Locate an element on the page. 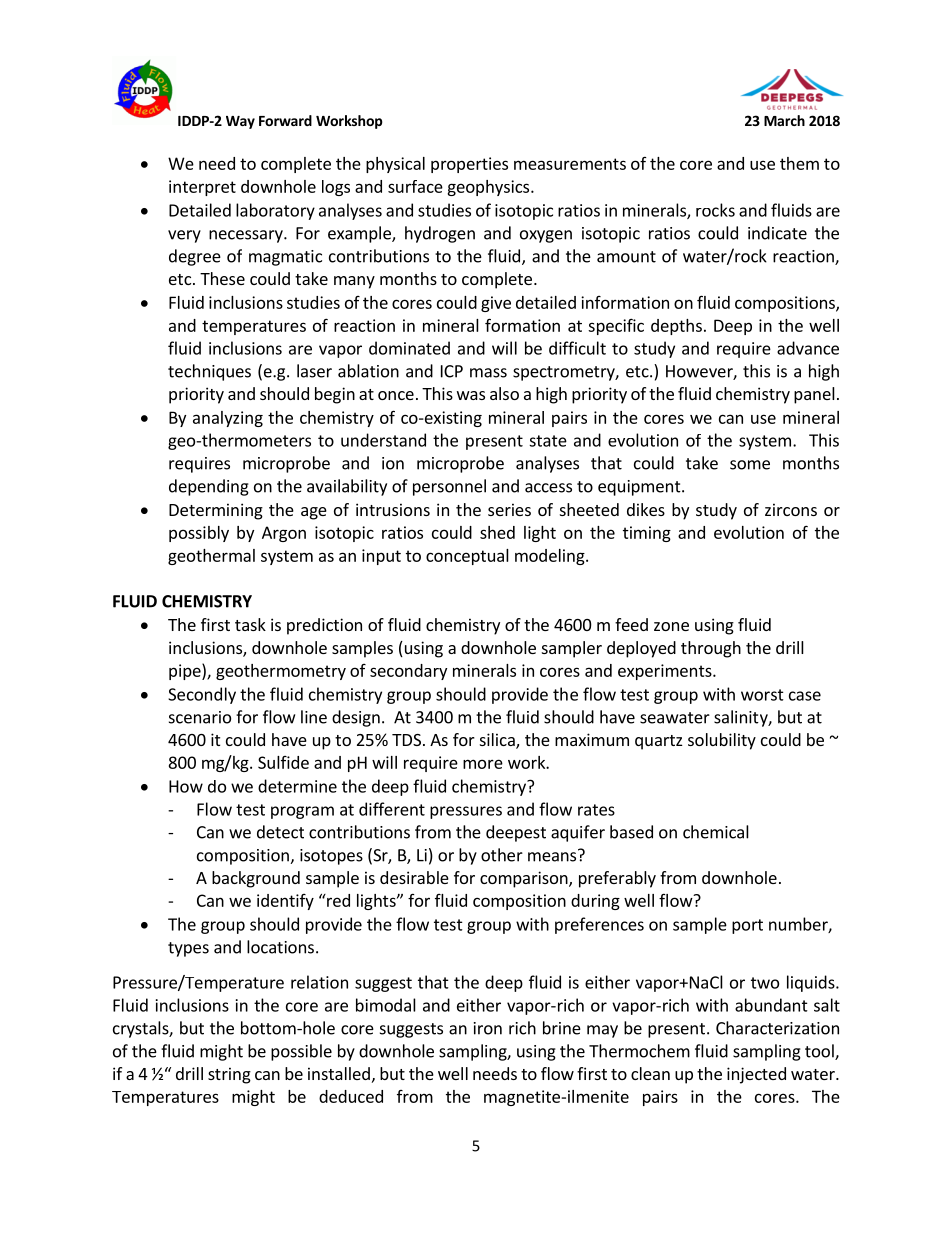  injected is located at coordinates (756, 1075).
